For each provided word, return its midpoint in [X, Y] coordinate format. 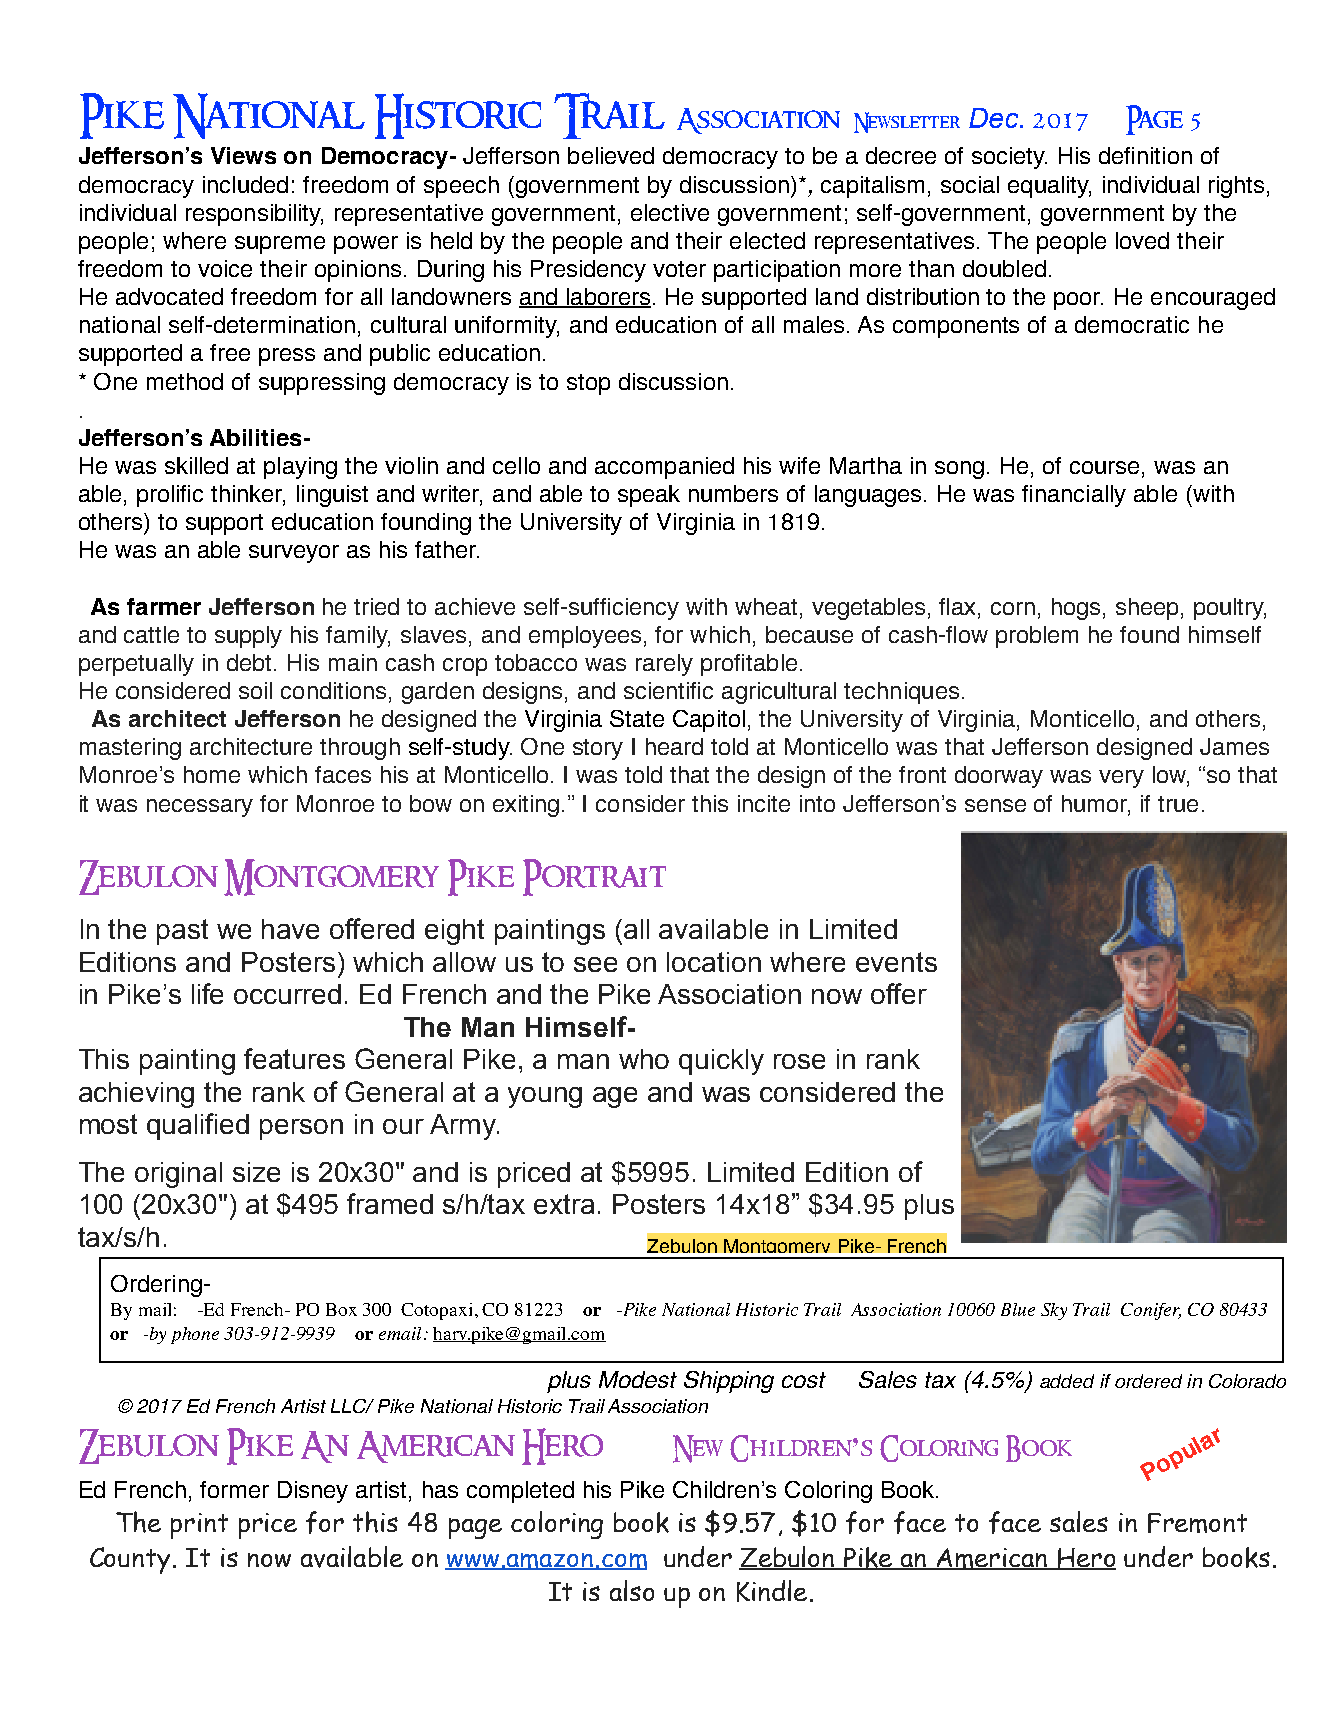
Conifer [1151, 1311]
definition [1145, 155]
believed [611, 155]
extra [564, 1204]
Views [243, 155]
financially [1074, 496]
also [632, 1590]
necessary [200, 808]
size [256, 1172]
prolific [170, 496]
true [1178, 804]
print [199, 1526]
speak [649, 496]
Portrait [594, 877]
